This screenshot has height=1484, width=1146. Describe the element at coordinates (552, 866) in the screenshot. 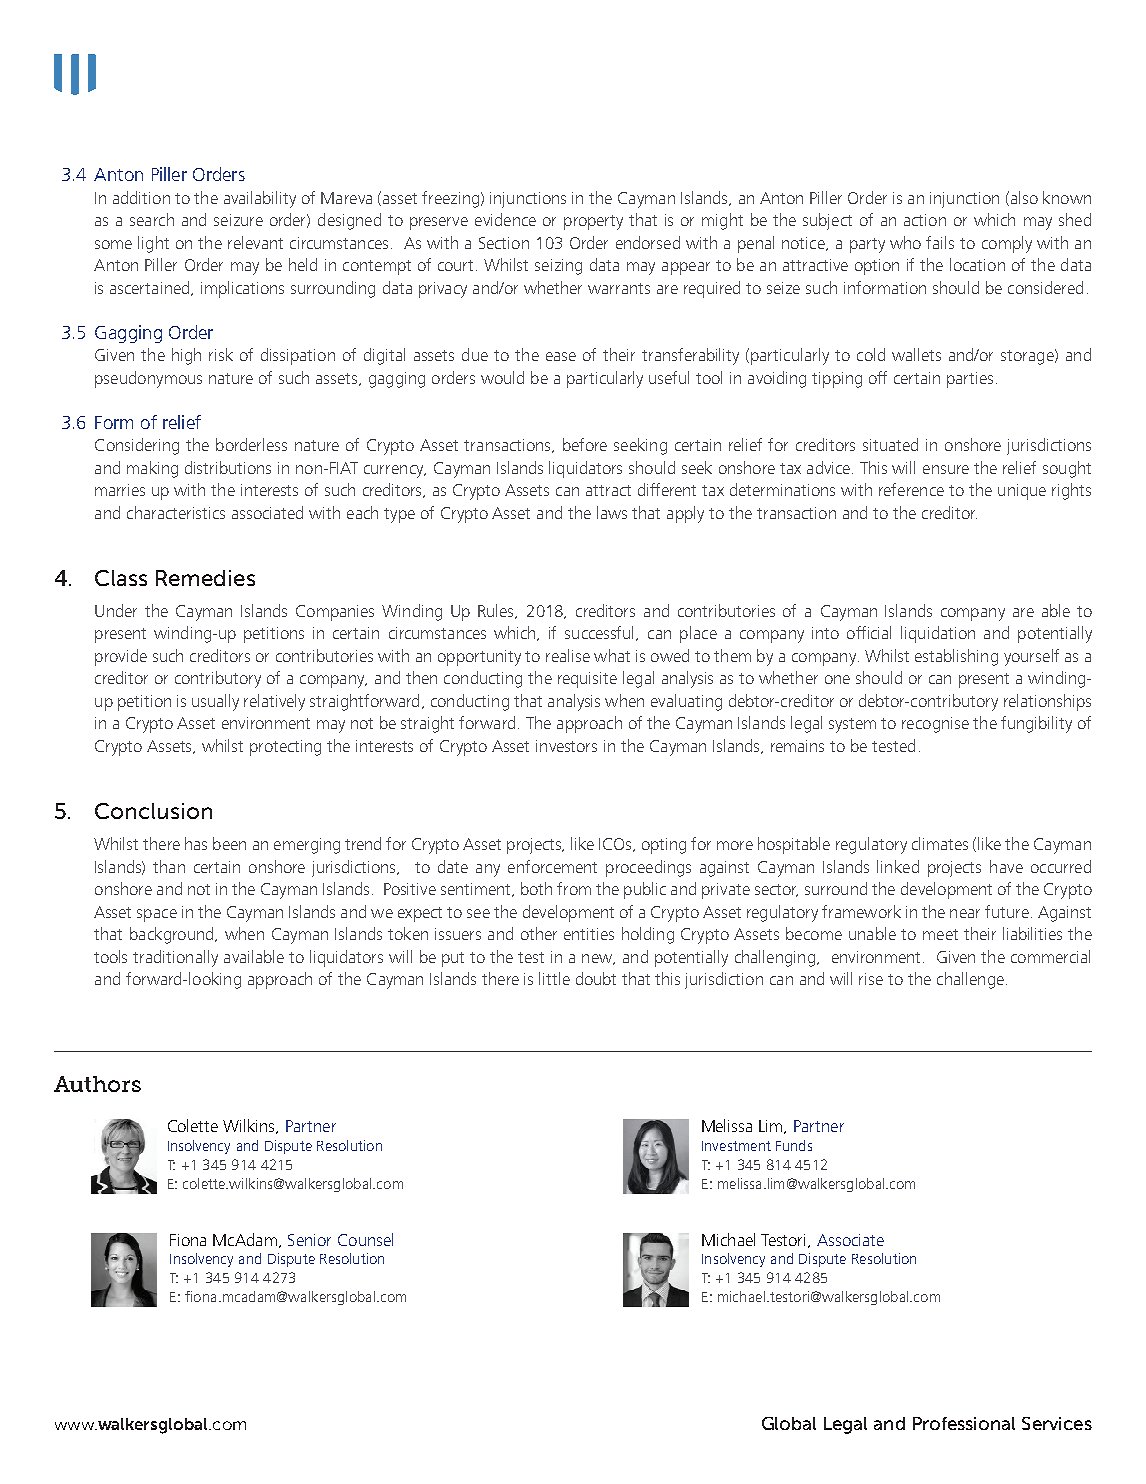

I see `enforcement` at that location.
